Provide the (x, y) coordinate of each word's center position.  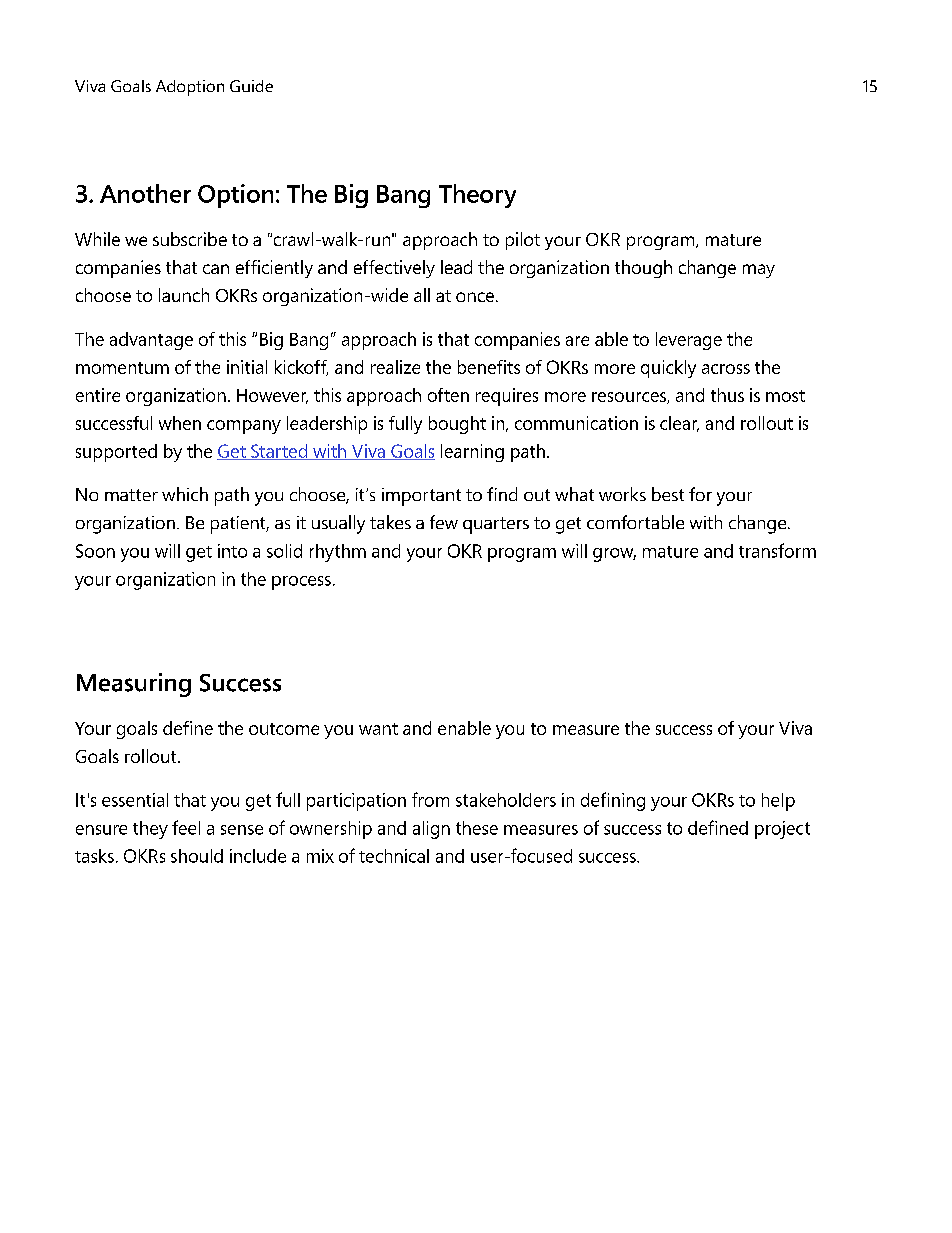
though (643, 269)
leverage (689, 341)
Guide (251, 86)
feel (186, 827)
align (431, 830)
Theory (477, 196)
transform (777, 550)
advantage (151, 341)
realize (395, 367)
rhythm (338, 553)
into (232, 551)
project (782, 830)
